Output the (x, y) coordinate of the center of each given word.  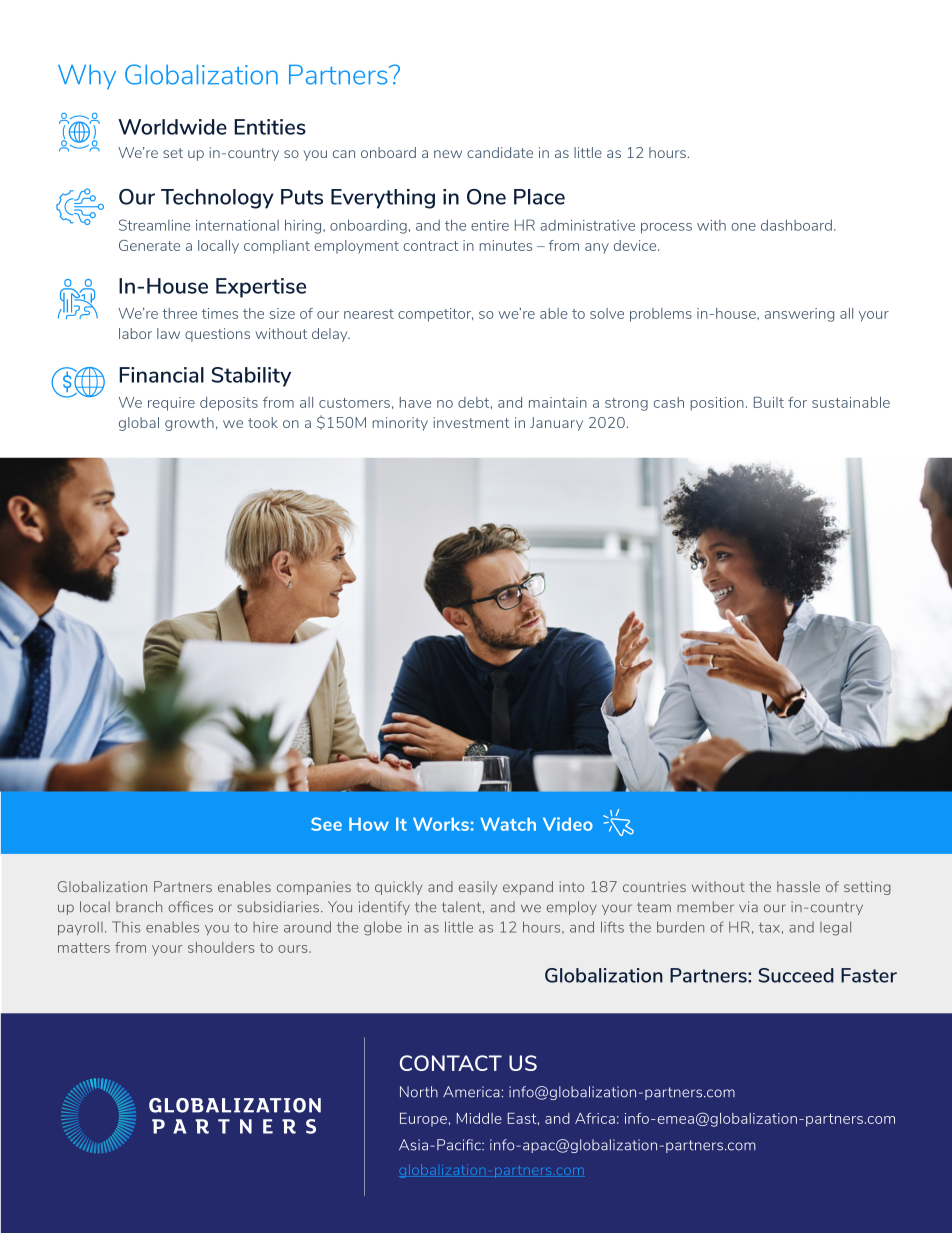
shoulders (221, 947)
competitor (435, 315)
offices (190, 907)
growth (189, 424)
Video (568, 824)
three (179, 313)
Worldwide (172, 127)
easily (478, 888)
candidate (500, 152)
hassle (798, 886)
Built (769, 402)
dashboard (796, 225)
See (326, 824)
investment (471, 422)
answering (799, 315)
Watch (508, 824)
